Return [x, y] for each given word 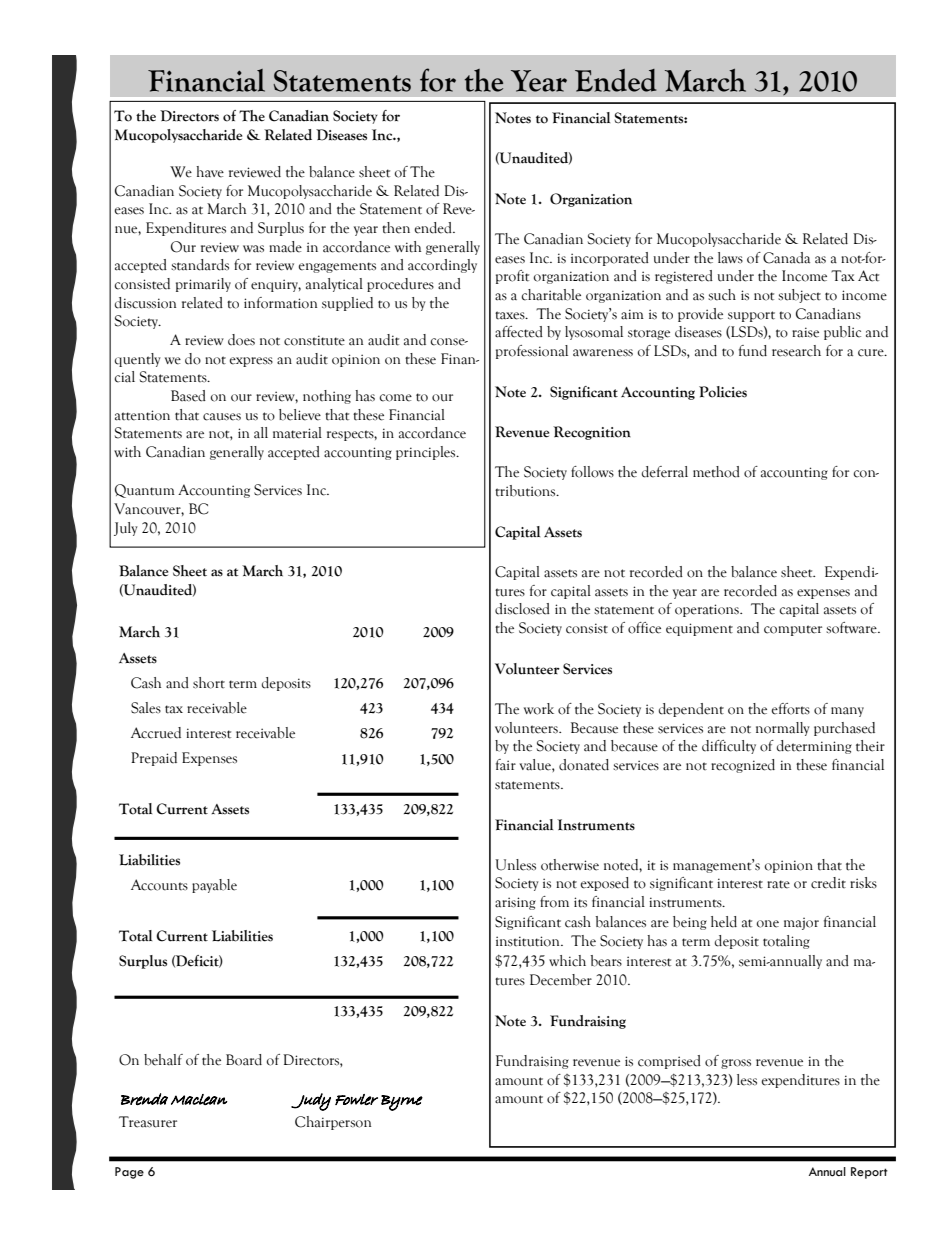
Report [869, 1173]
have [210, 172]
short [209, 683]
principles [427, 453]
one [768, 924]
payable [214, 886]
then [396, 228]
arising [515, 903]
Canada [786, 258]
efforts [790, 709]
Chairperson [333, 1123]
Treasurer [148, 1122]
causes [222, 417]
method [716, 472]
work [539, 709]
